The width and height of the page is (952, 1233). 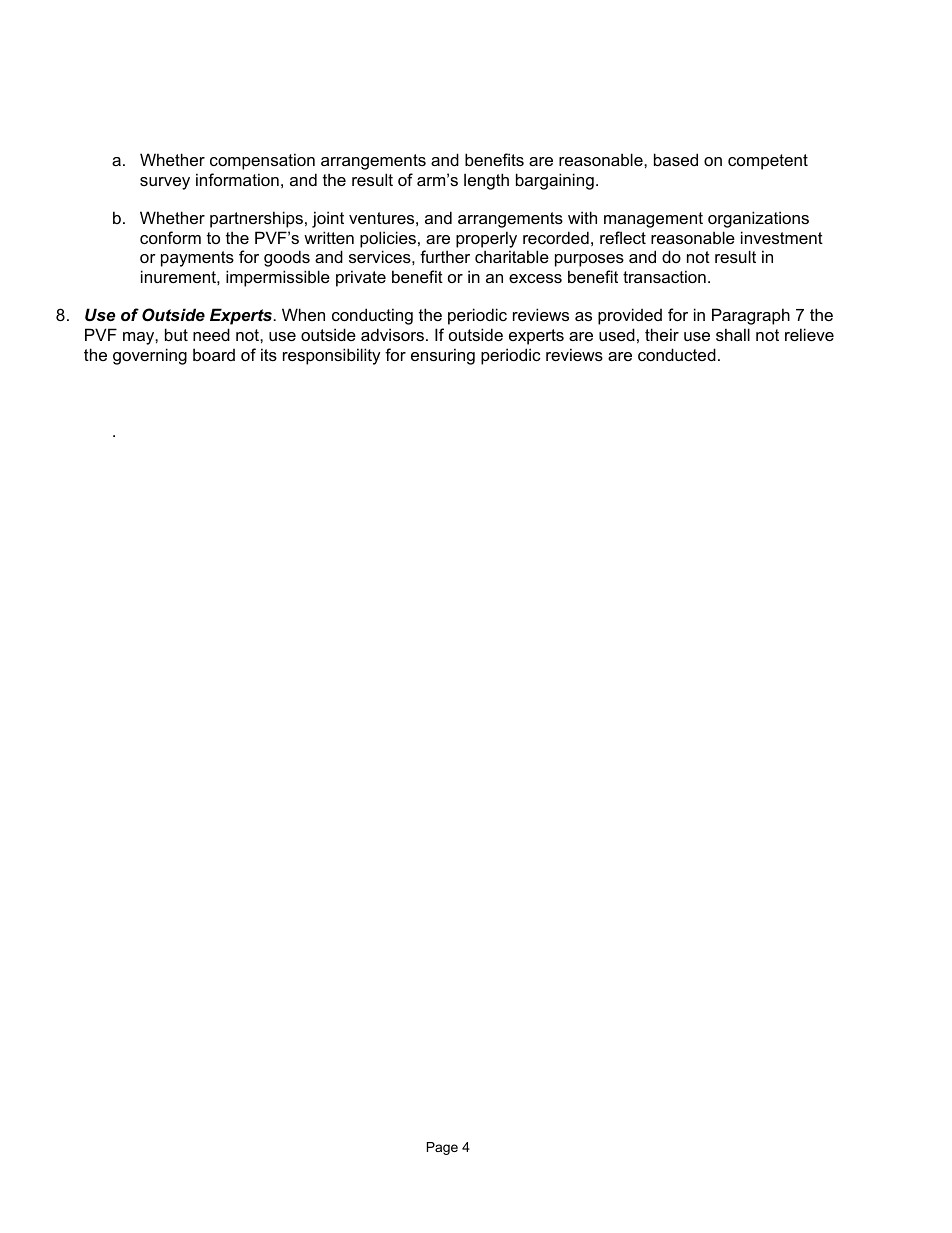 I want to click on Page, so click(x=442, y=1148).
